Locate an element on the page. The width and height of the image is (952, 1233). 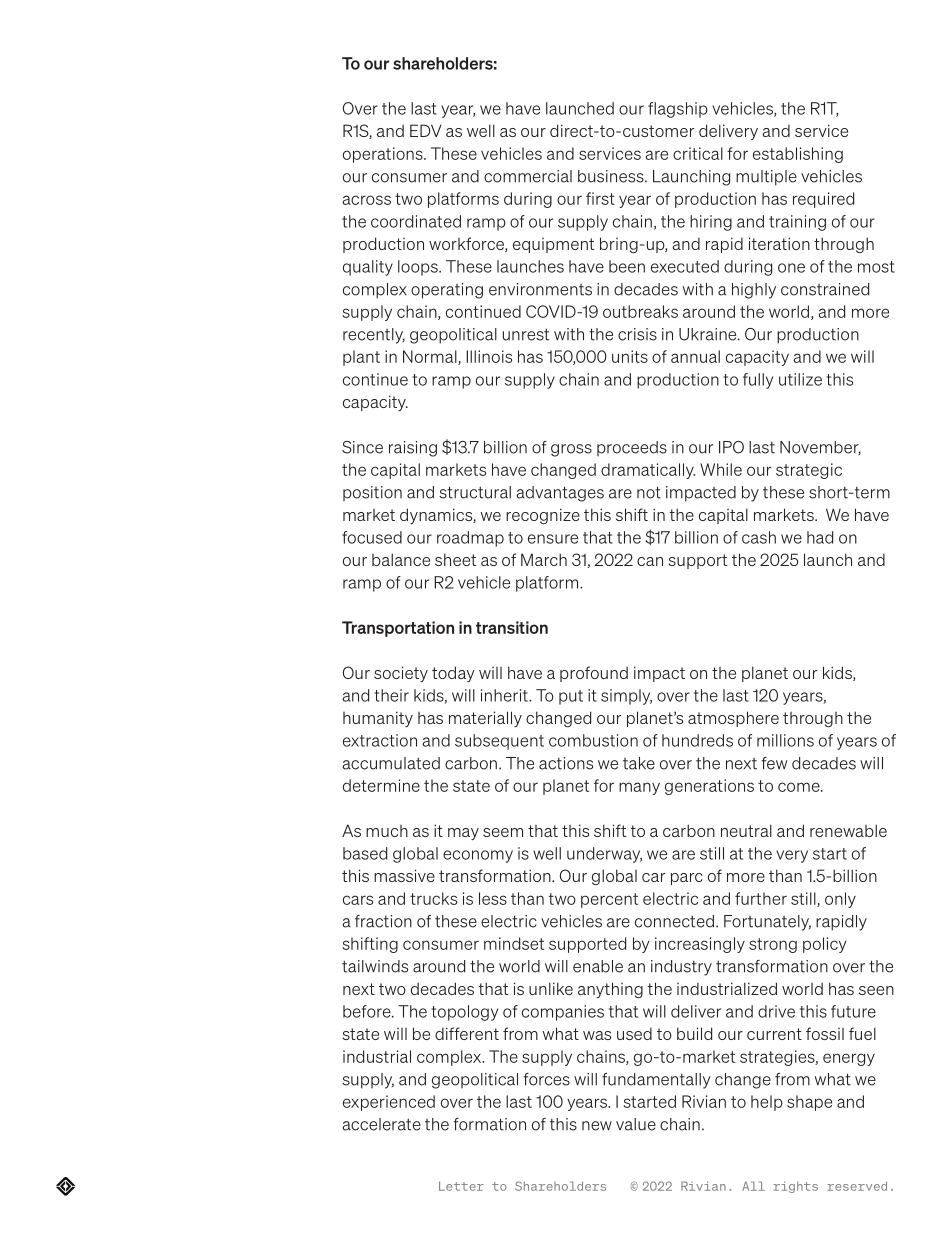
value is located at coordinates (636, 1124).
